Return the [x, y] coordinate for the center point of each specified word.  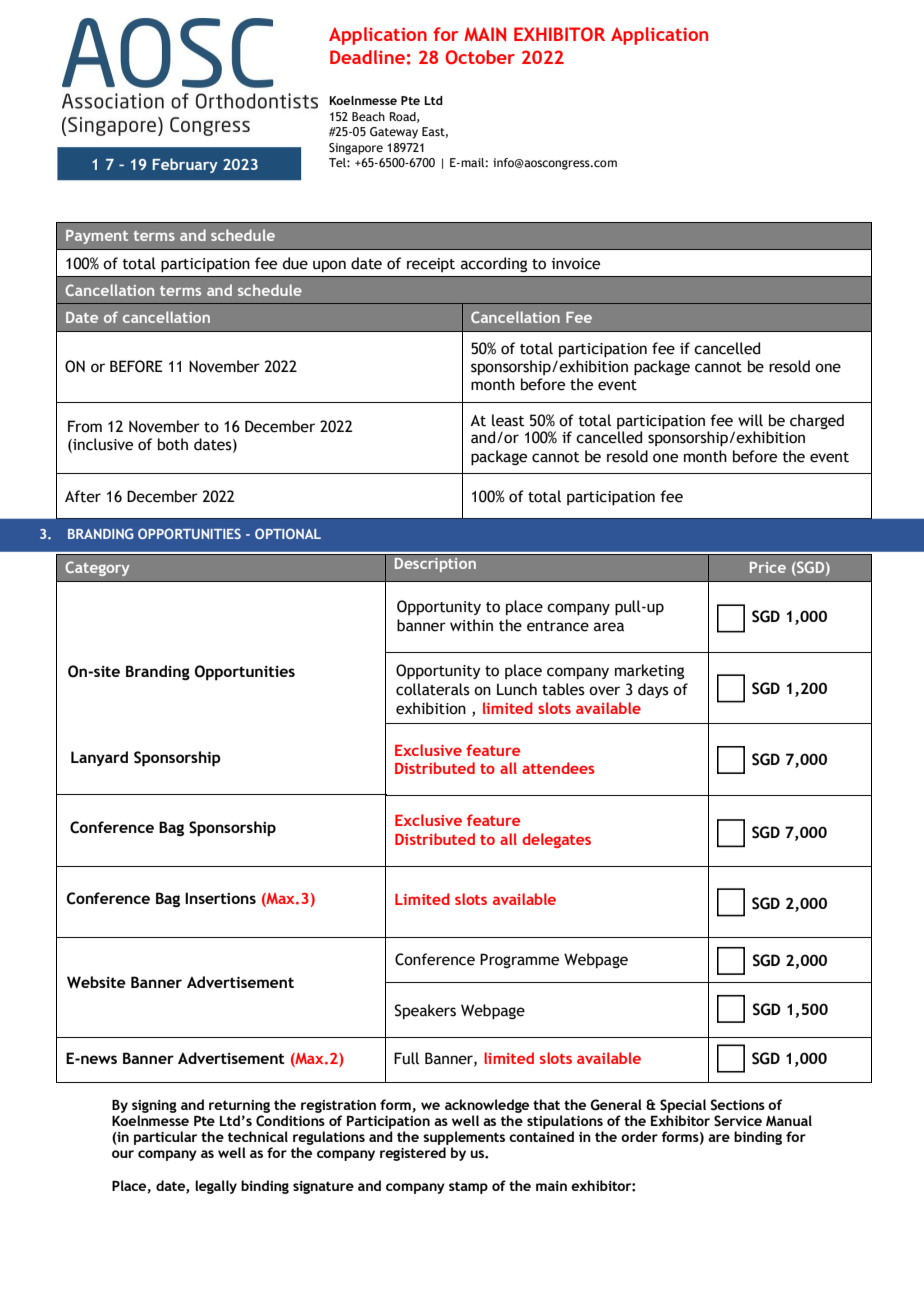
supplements [464, 1138]
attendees [558, 768]
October [480, 57]
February [185, 165]
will [750, 420]
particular [165, 1138]
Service [738, 1121]
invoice [576, 264]
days [653, 690]
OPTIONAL [288, 533]
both [173, 444]
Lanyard [99, 758]
